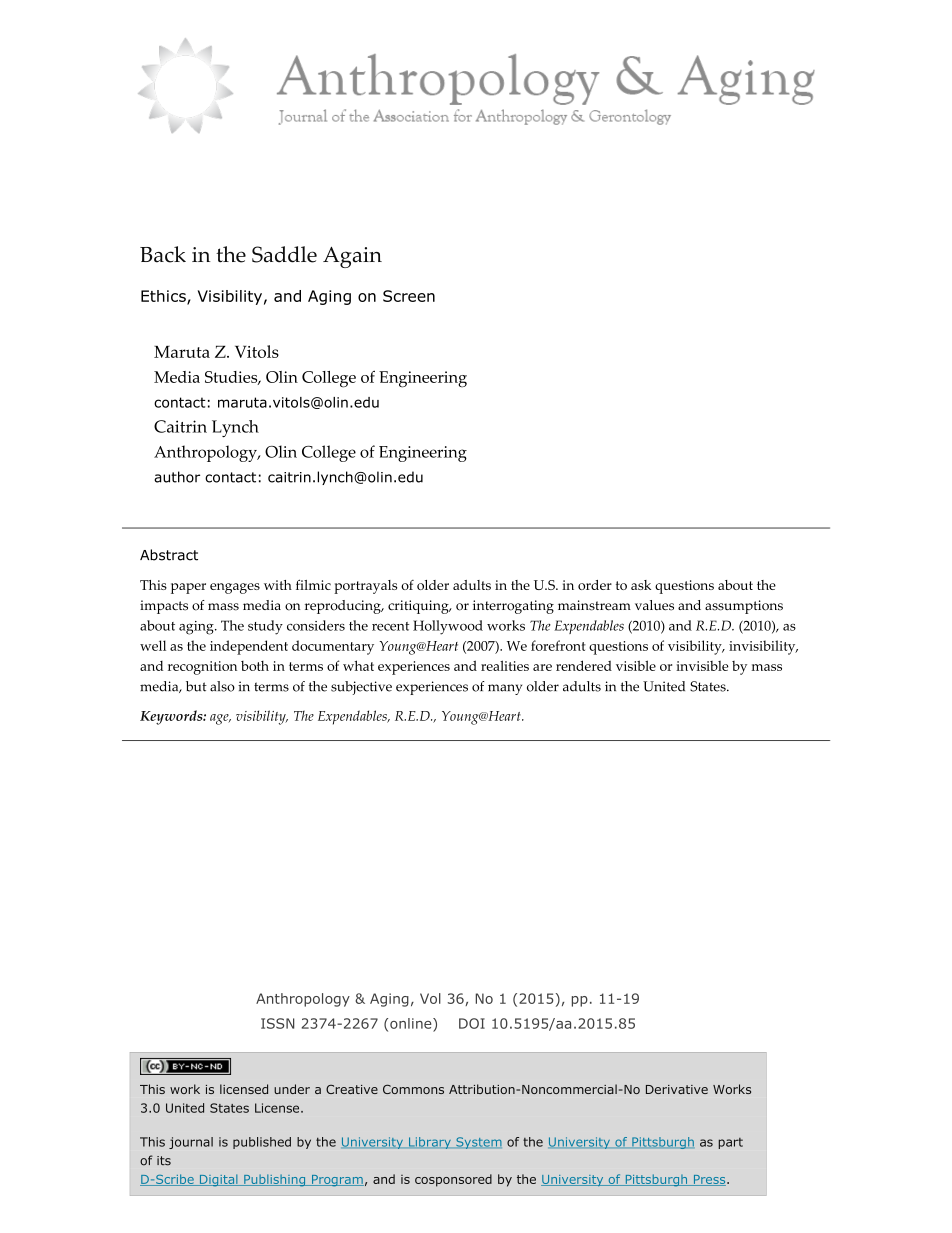 This image has width=952, height=1233. Describe the element at coordinates (218, 1180) in the image. I see `Digital` at that location.
